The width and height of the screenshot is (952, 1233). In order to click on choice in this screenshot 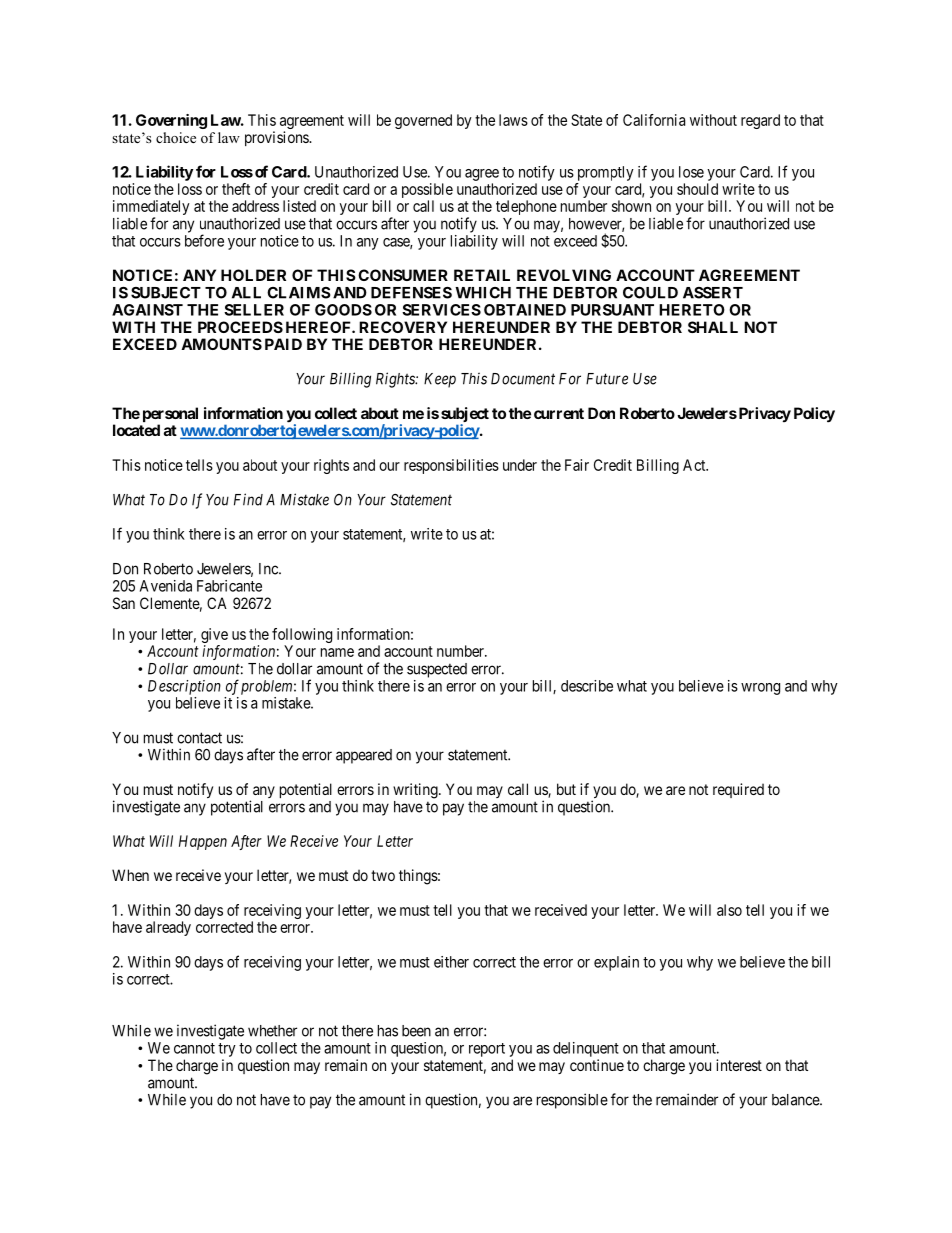, I will do `click(176, 138)`.
